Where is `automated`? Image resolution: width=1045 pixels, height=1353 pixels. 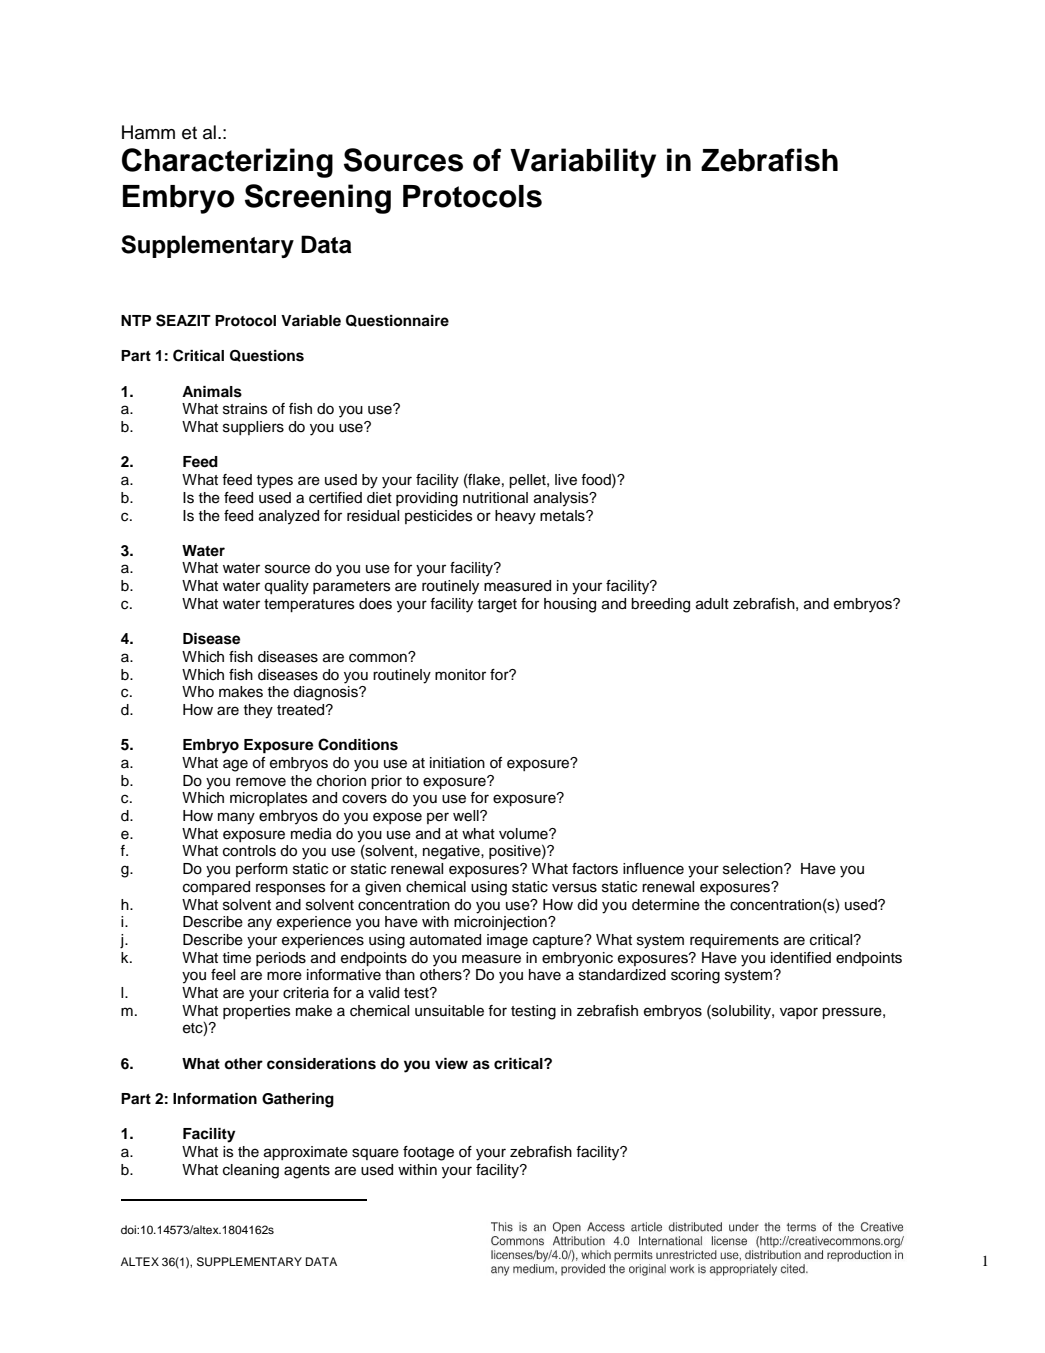
automated is located at coordinates (445, 940).
